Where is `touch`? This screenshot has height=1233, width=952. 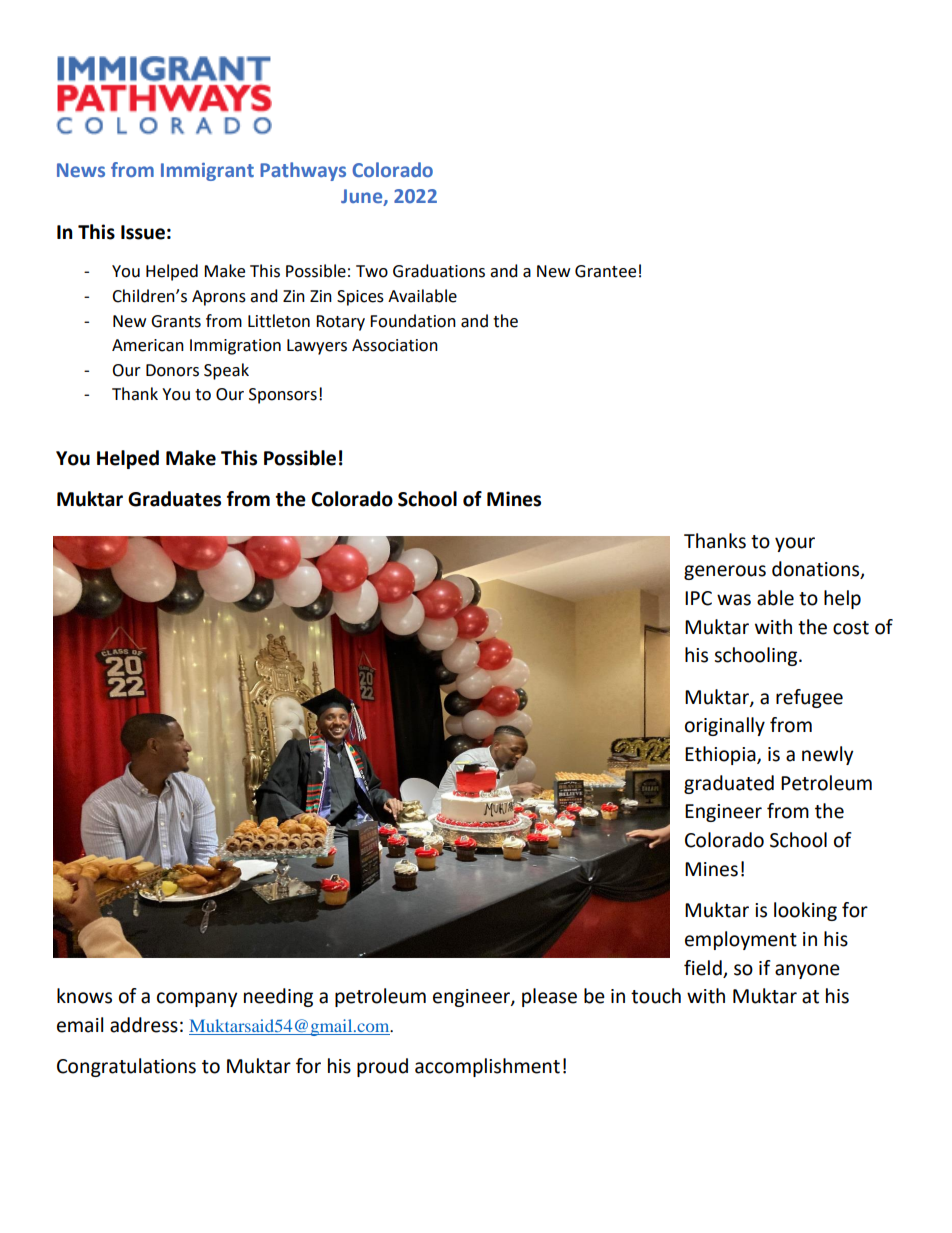 touch is located at coordinates (656, 996).
